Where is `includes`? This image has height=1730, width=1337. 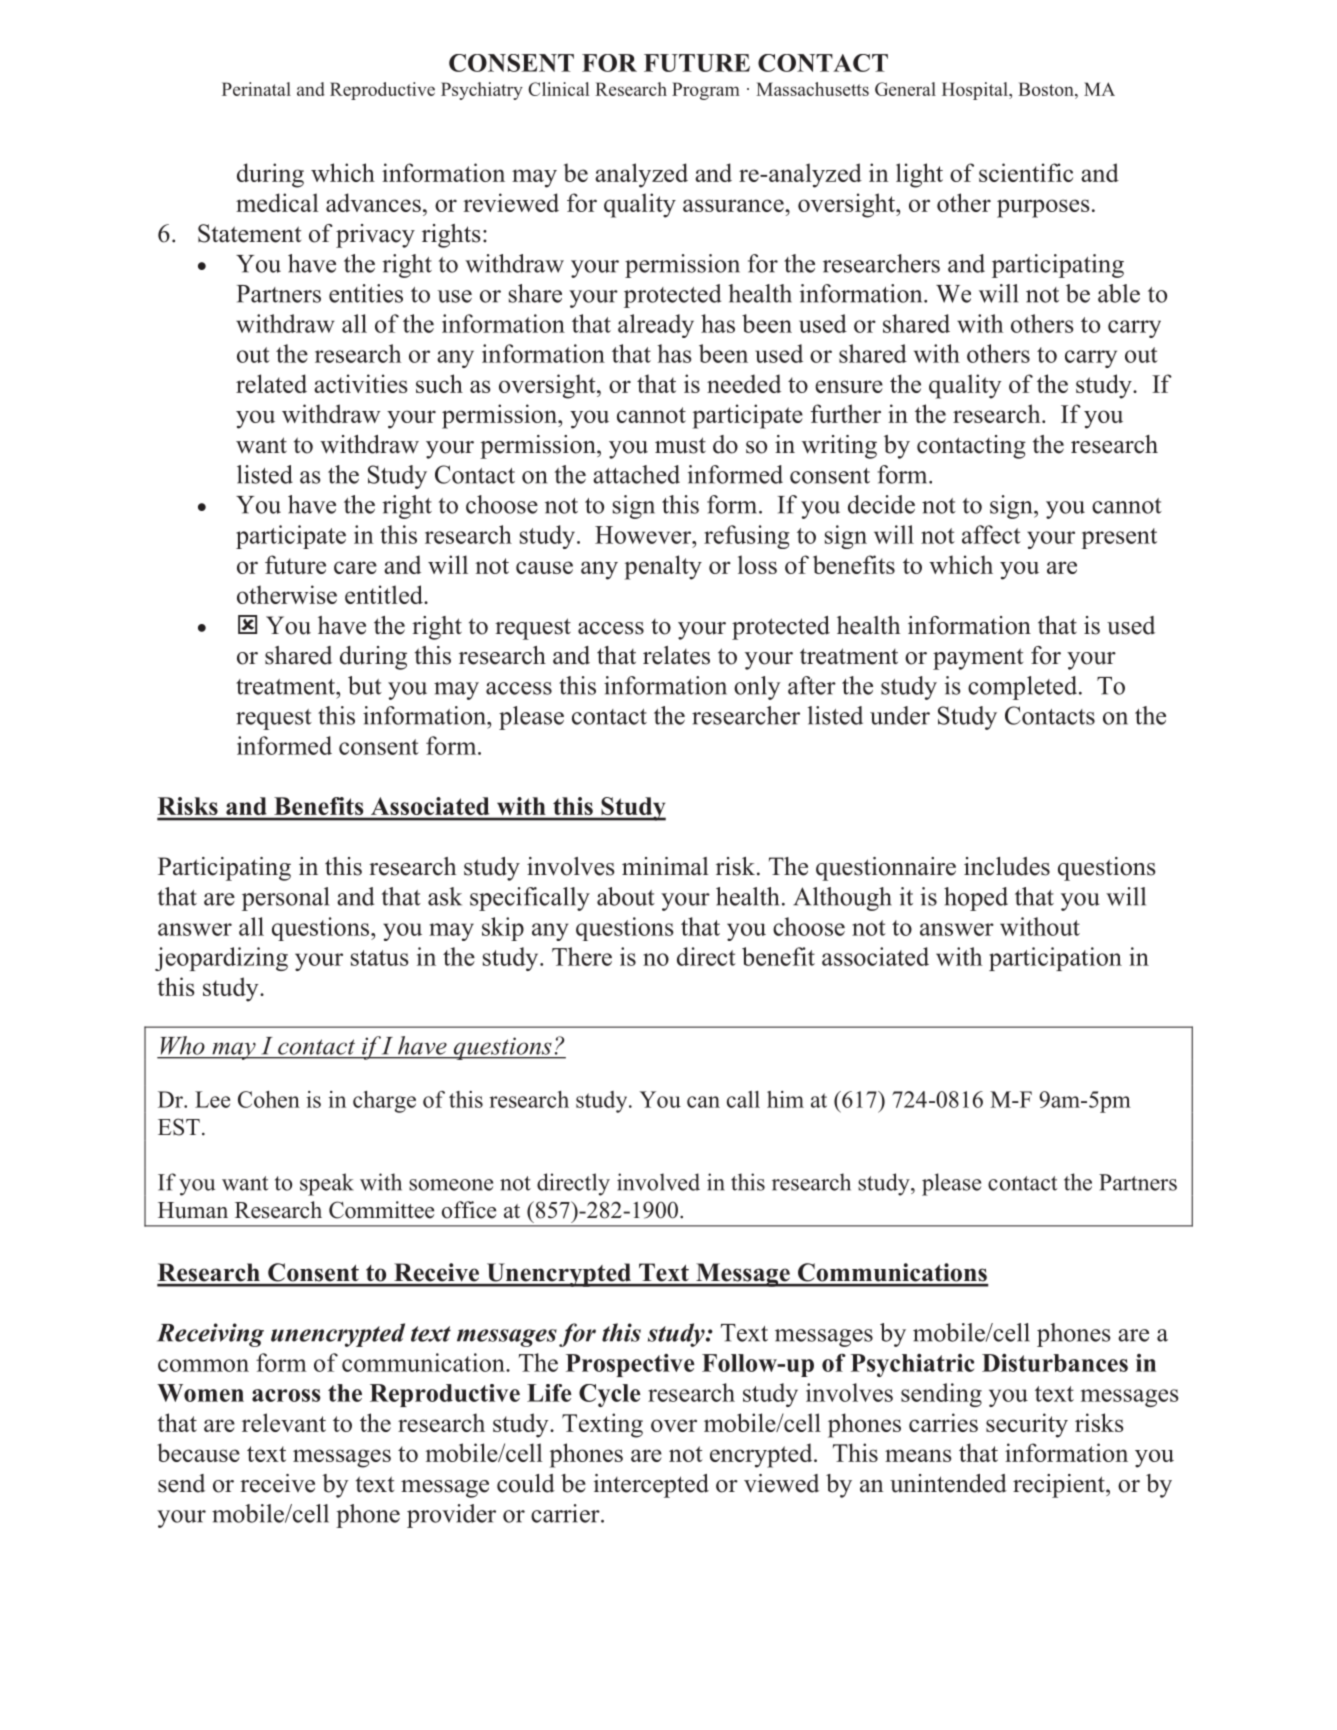
includes is located at coordinates (1007, 866).
